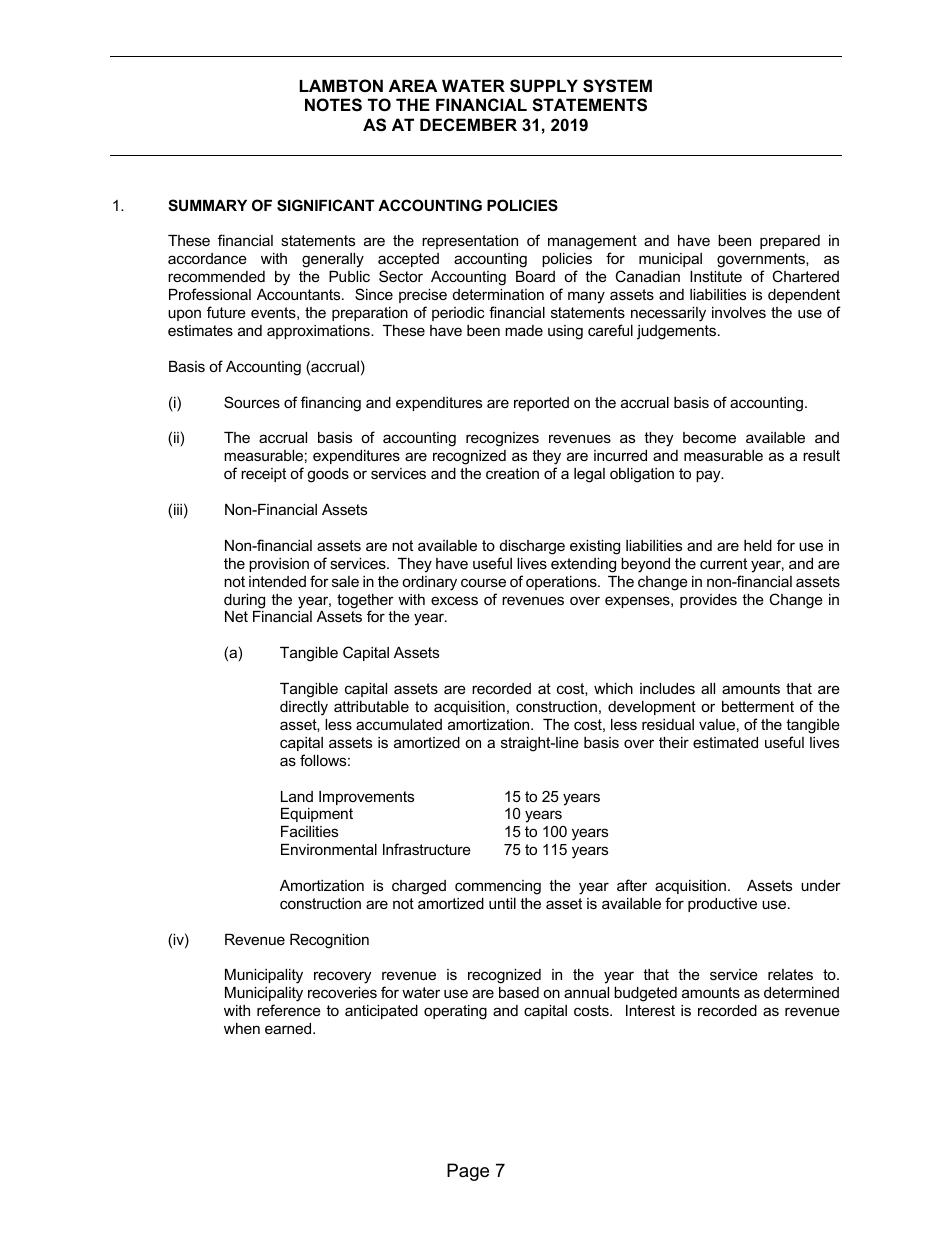 The height and width of the screenshot is (1233, 952). Describe the element at coordinates (541, 404) in the screenshot. I see `reported` at that location.
